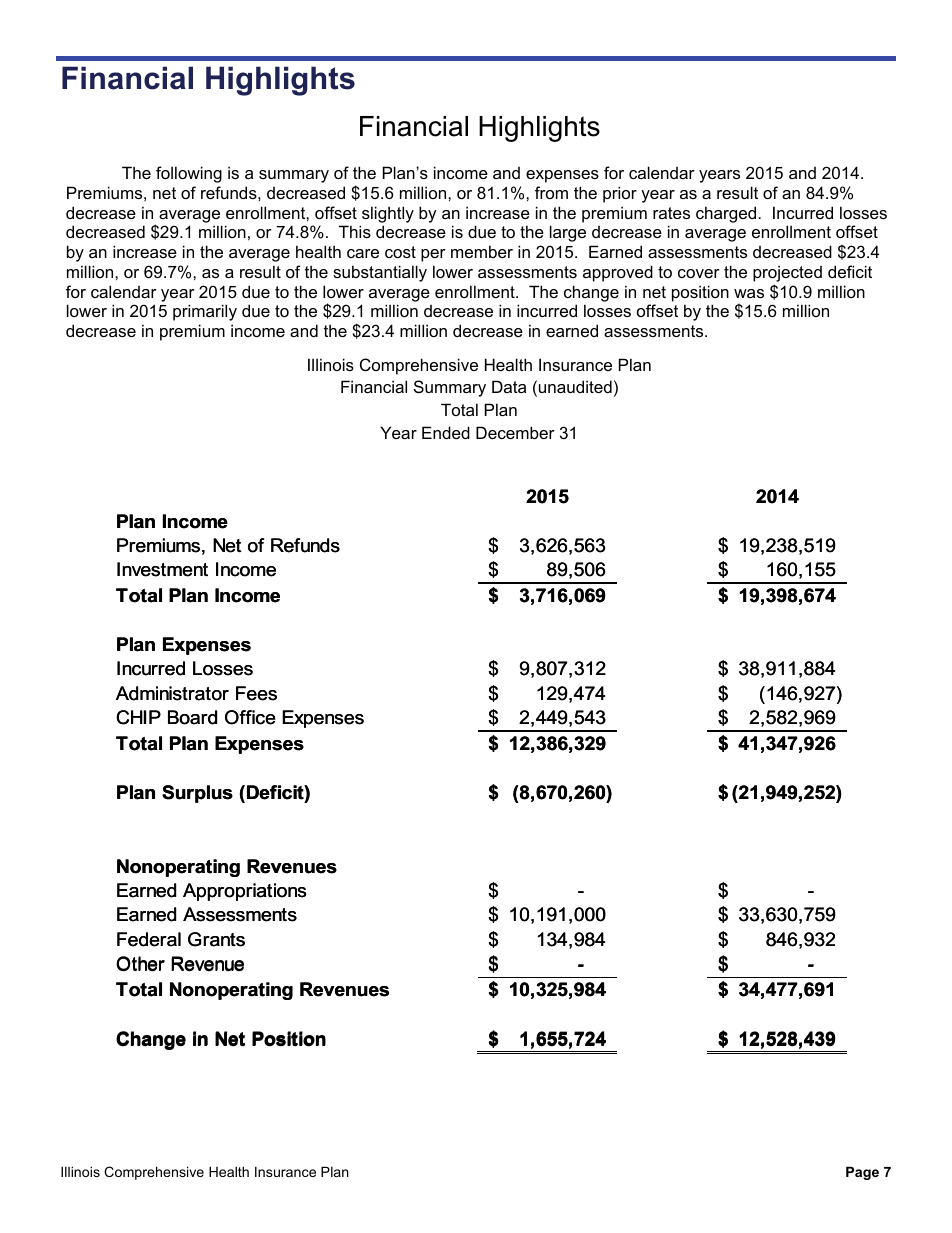 This page has width=952, height=1233. Describe the element at coordinates (749, 293) in the page. I see `was` at that location.
